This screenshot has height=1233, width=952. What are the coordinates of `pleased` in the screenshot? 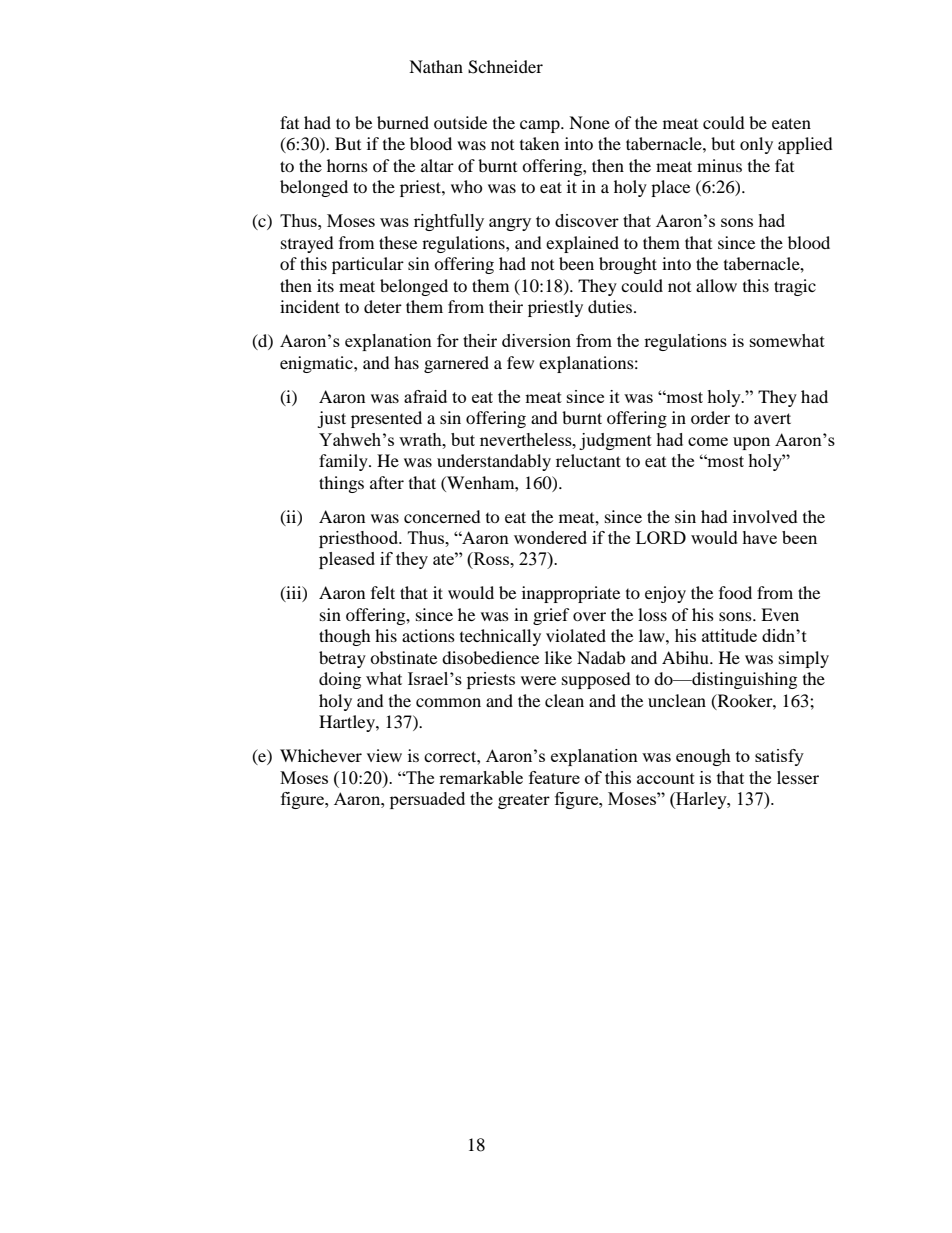 It's located at (347, 560).
